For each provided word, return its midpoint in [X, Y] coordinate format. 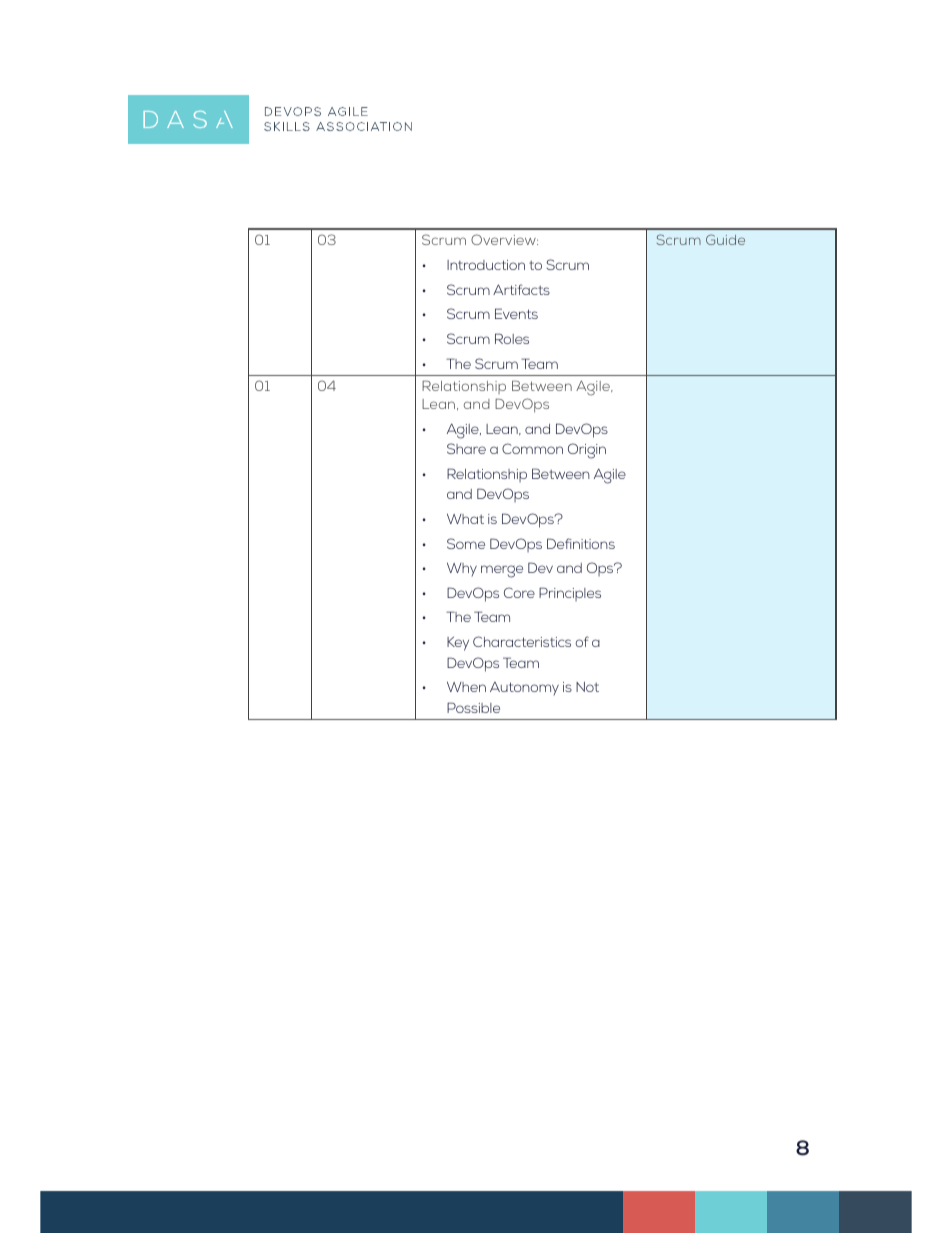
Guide [725, 239]
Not [587, 687]
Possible [473, 707]
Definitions [581, 543]
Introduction [486, 265]
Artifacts [521, 289]
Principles [570, 594]
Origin [587, 451]
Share [466, 448]
